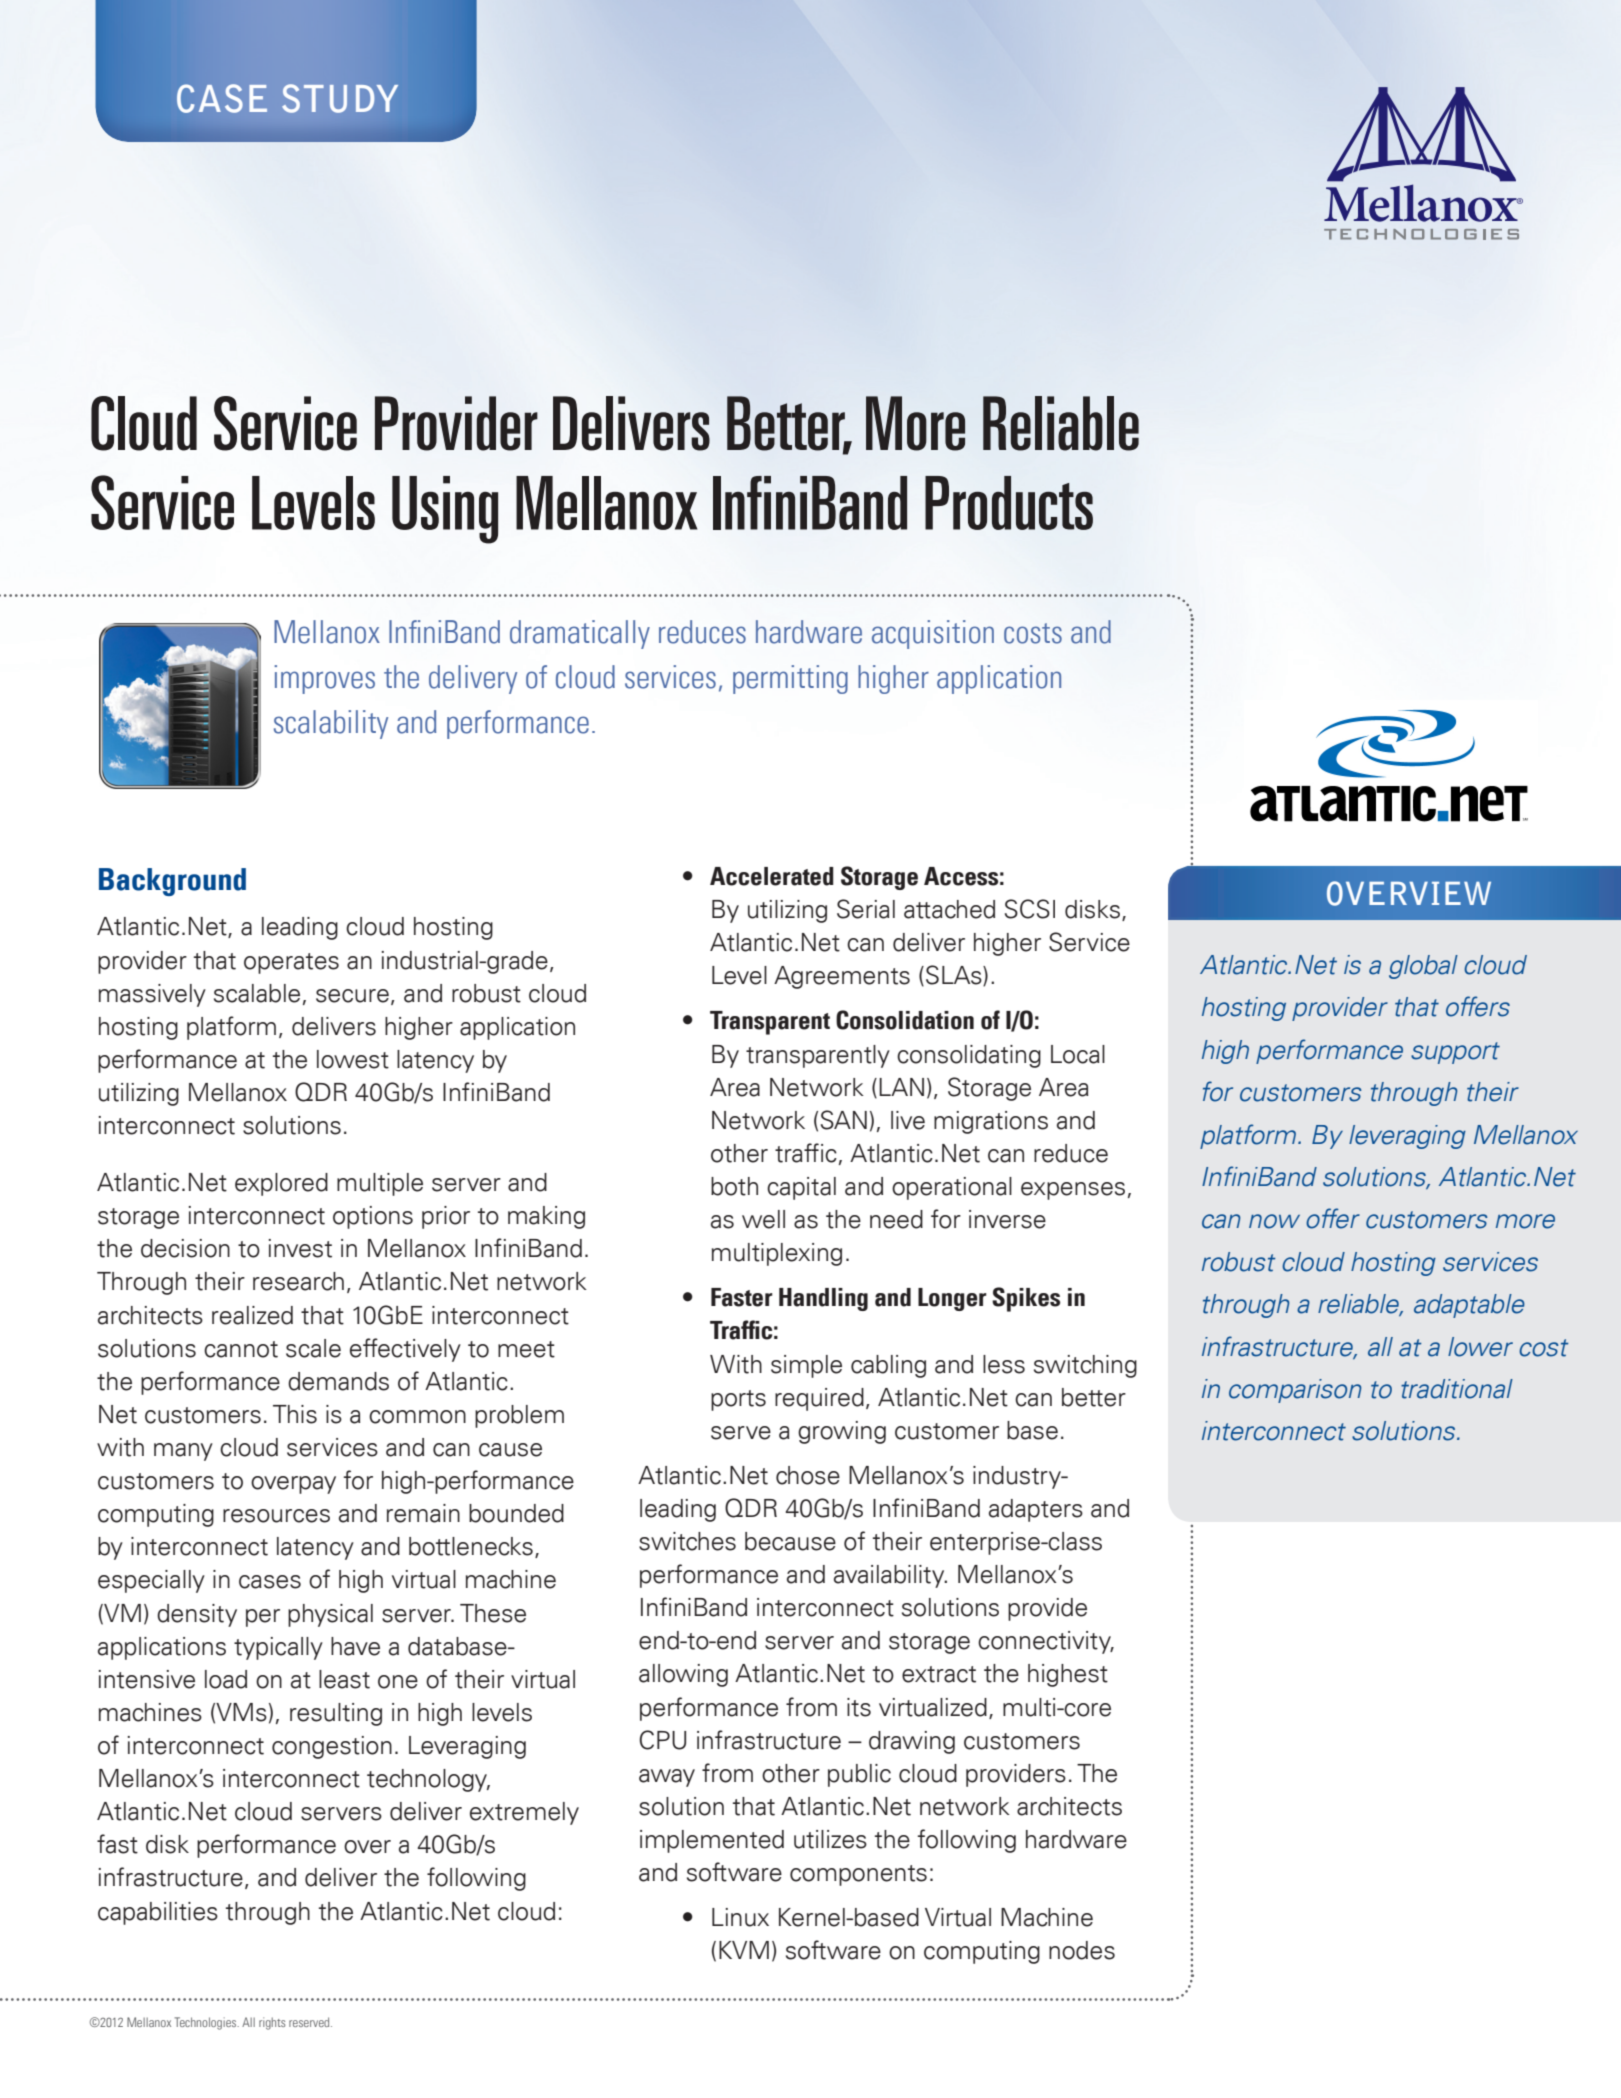 This page has height=2098, width=1621. What do you see at coordinates (790, 679) in the page?
I see `permitting` at bounding box center [790, 679].
